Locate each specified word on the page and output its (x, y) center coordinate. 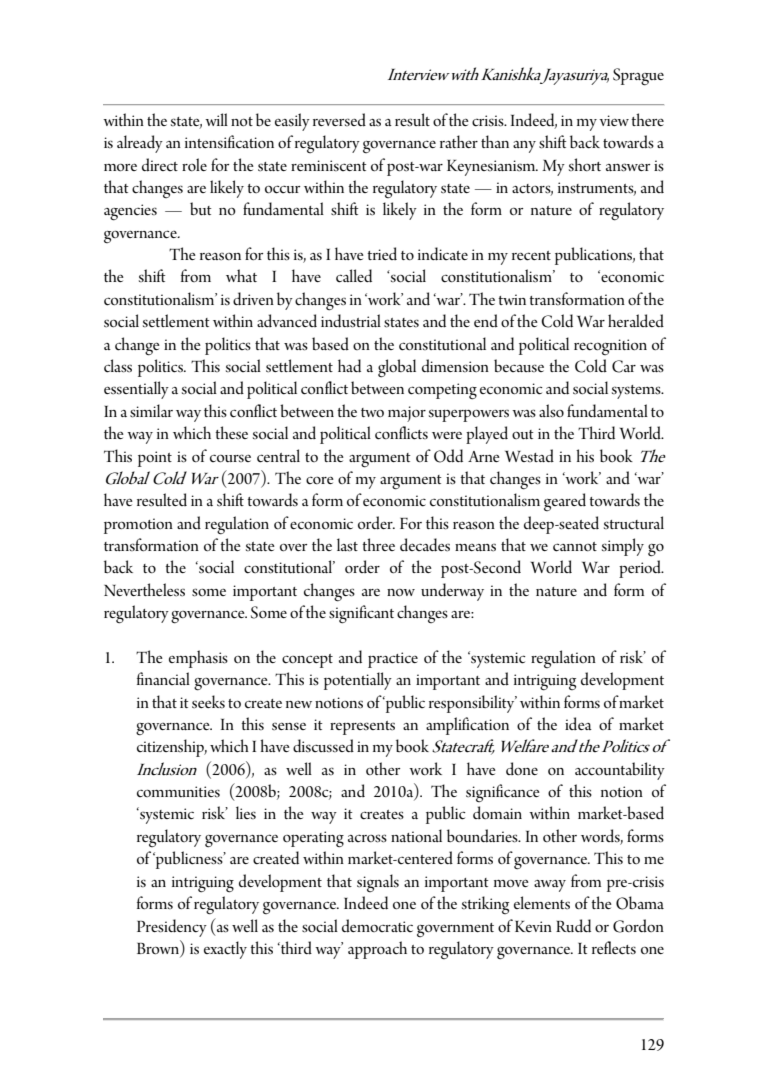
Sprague (638, 77)
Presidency (172, 928)
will (216, 119)
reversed (339, 120)
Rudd (573, 926)
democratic (377, 926)
